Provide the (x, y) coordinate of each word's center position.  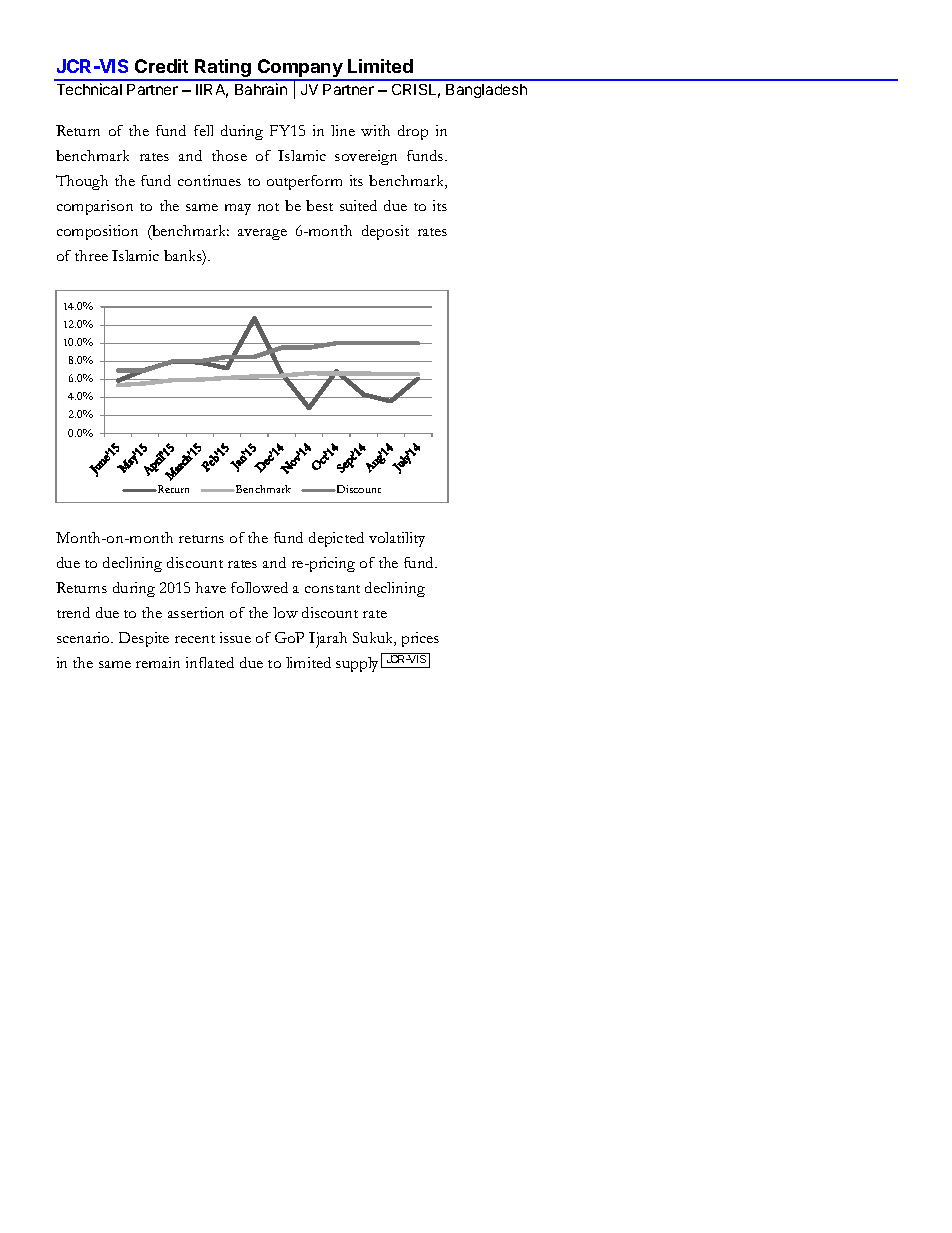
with (375, 130)
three (91, 255)
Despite (144, 639)
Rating (223, 69)
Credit (161, 66)
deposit (385, 232)
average (262, 234)
